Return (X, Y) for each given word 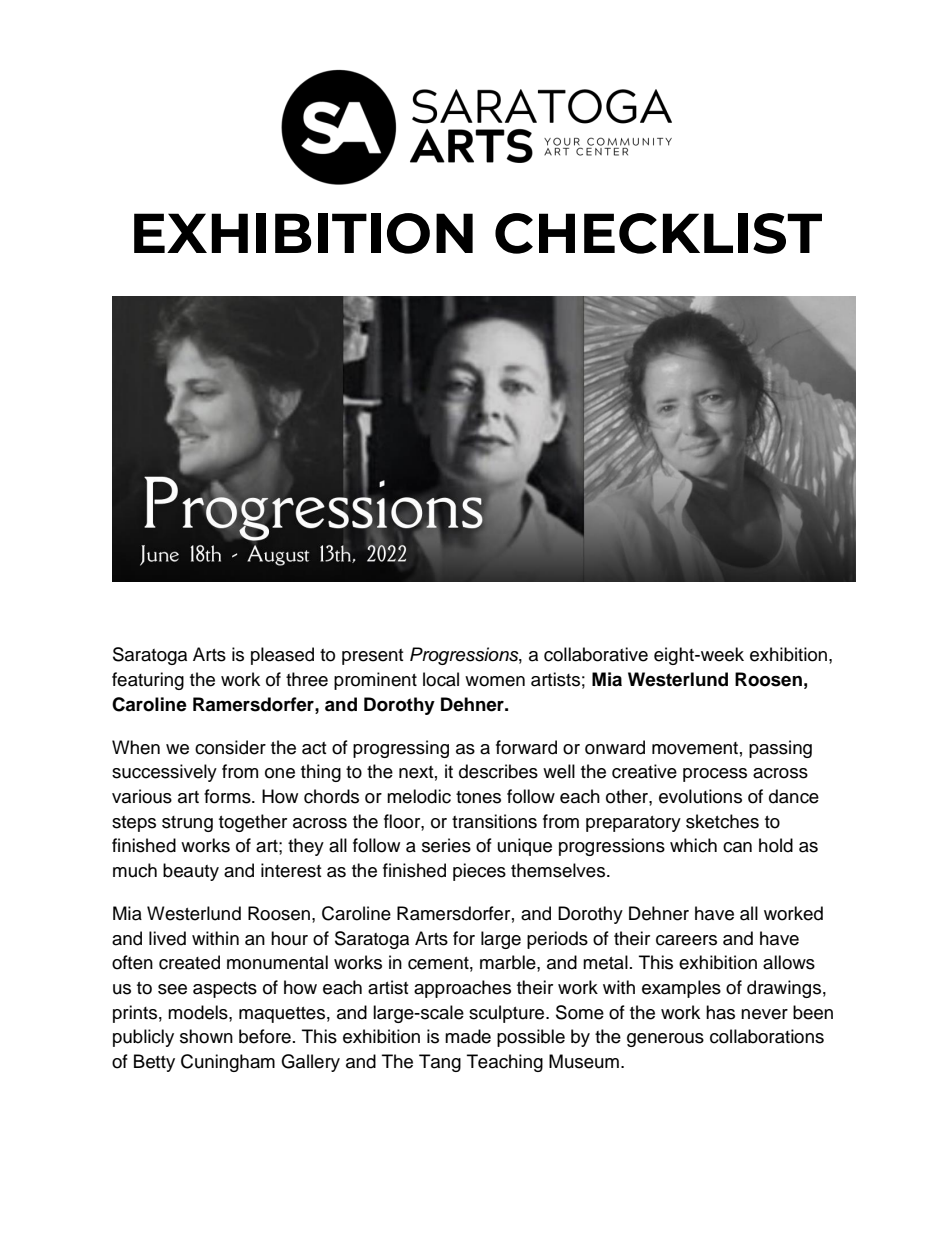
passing (780, 749)
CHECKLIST (658, 233)
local (441, 679)
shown (206, 1036)
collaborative (596, 654)
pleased (282, 656)
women (495, 681)
